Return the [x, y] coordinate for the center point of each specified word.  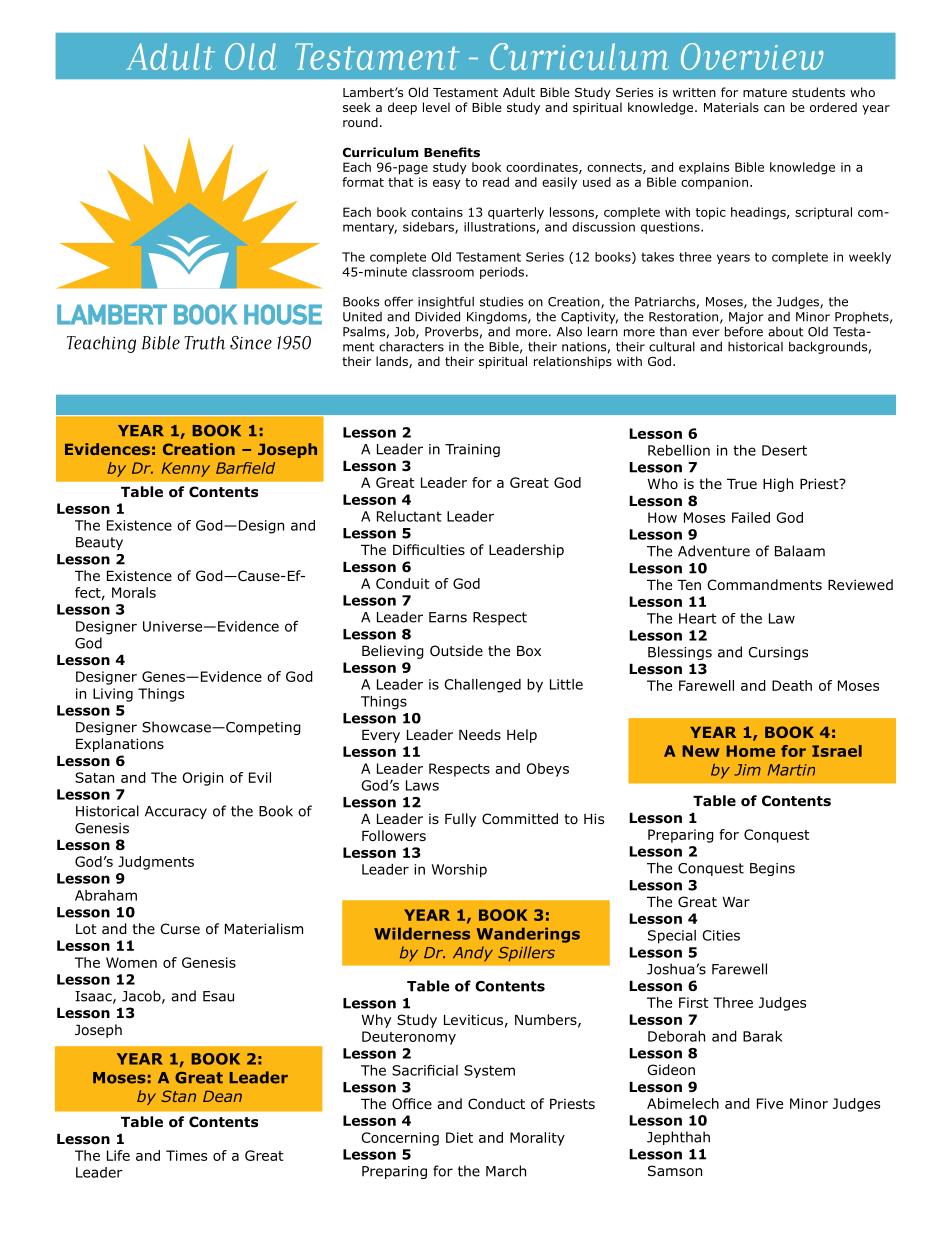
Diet [459, 1137]
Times [186, 1155]
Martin [791, 770]
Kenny [186, 469]
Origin [202, 779]
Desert [784, 450]
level [436, 107]
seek [357, 107]
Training [472, 450]
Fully [460, 820]
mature [765, 92]
